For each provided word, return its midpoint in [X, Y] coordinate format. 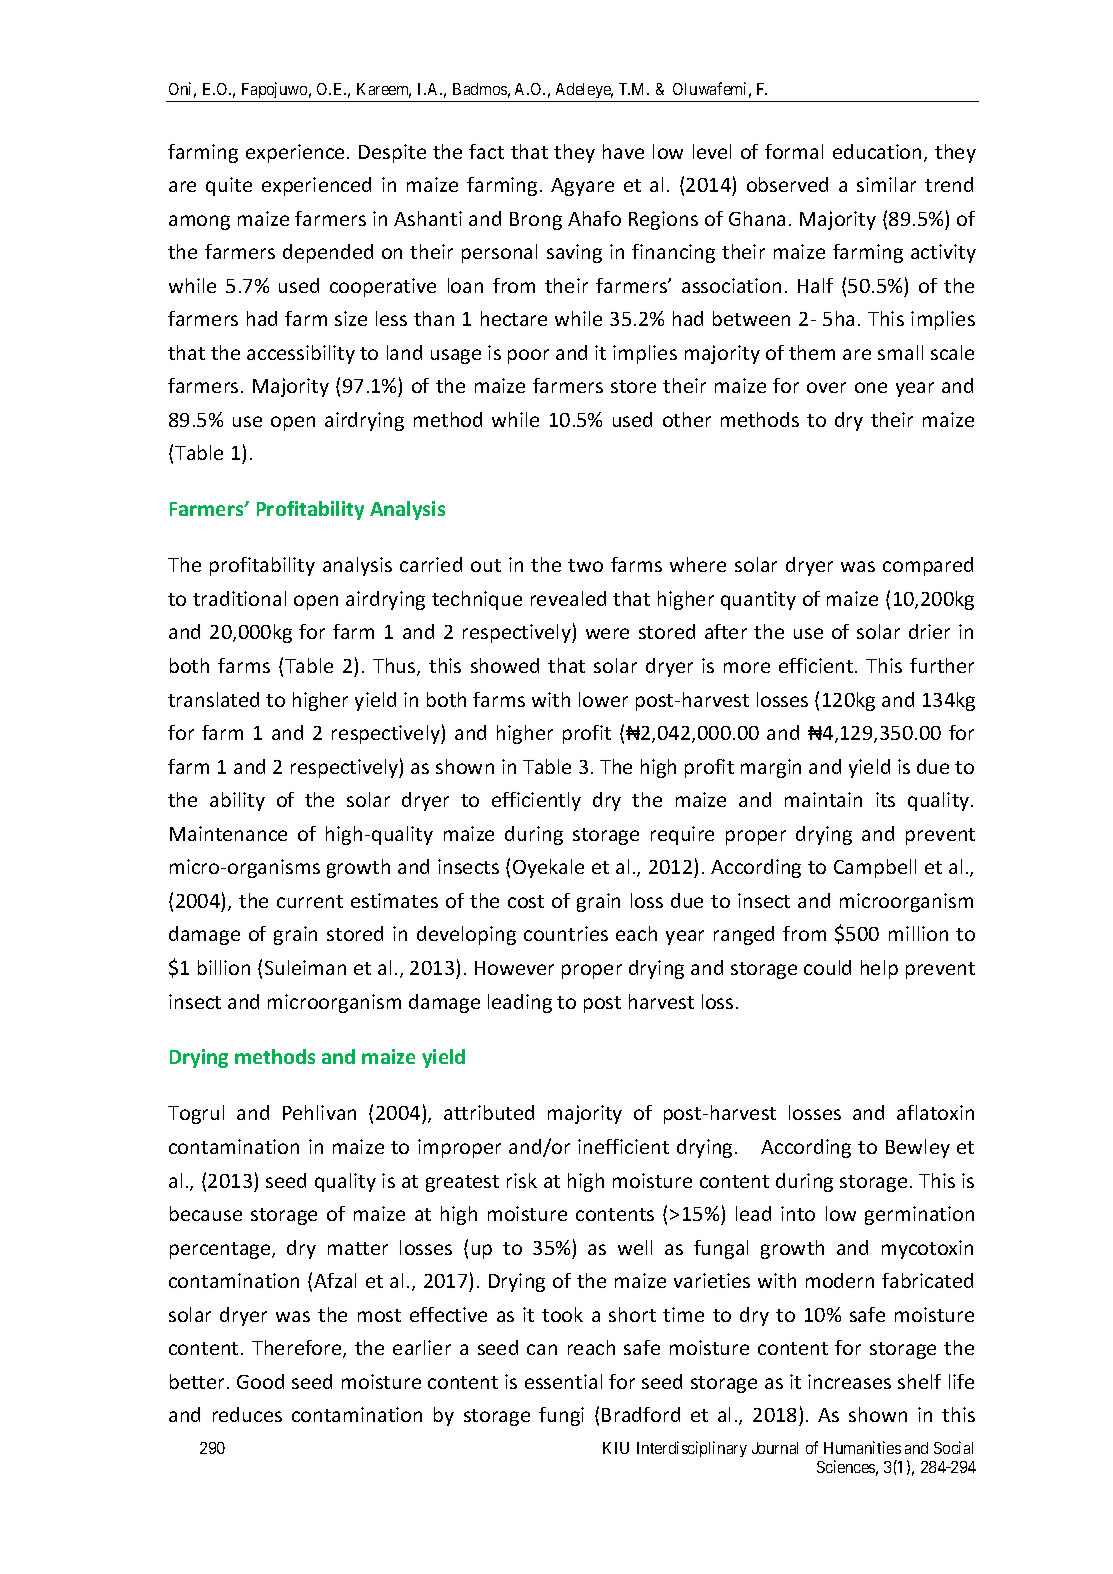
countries [566, 933]
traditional [239, 598]
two [585, 565]
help [879, 969]
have [623, 151]
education [877, 151]
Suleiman [305, 967]
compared [928, 566]
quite [229, 186]
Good [260, 1381]
